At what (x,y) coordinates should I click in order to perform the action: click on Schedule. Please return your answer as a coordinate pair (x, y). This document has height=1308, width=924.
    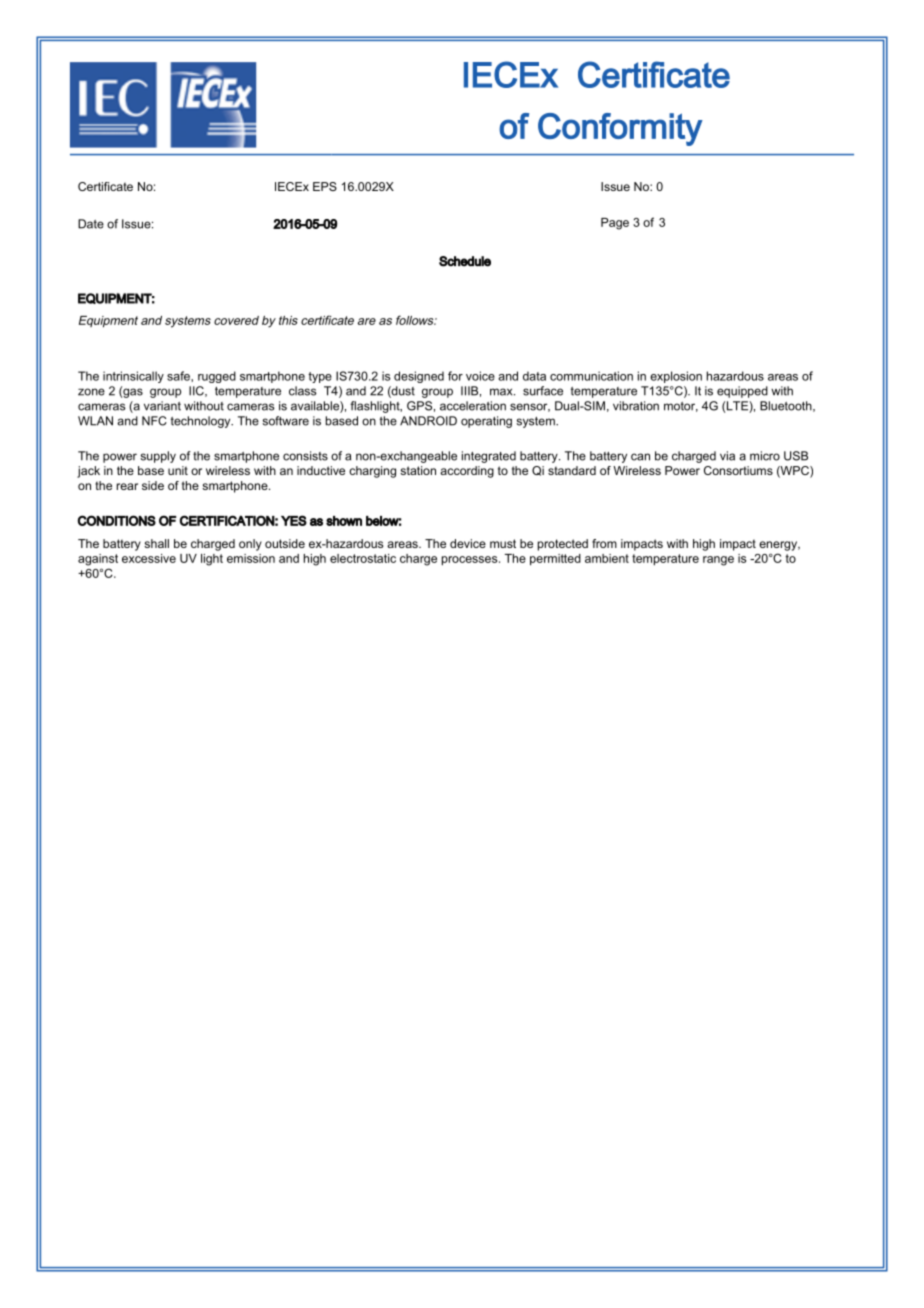
    Looking at the image, I should click on (465, 261).
